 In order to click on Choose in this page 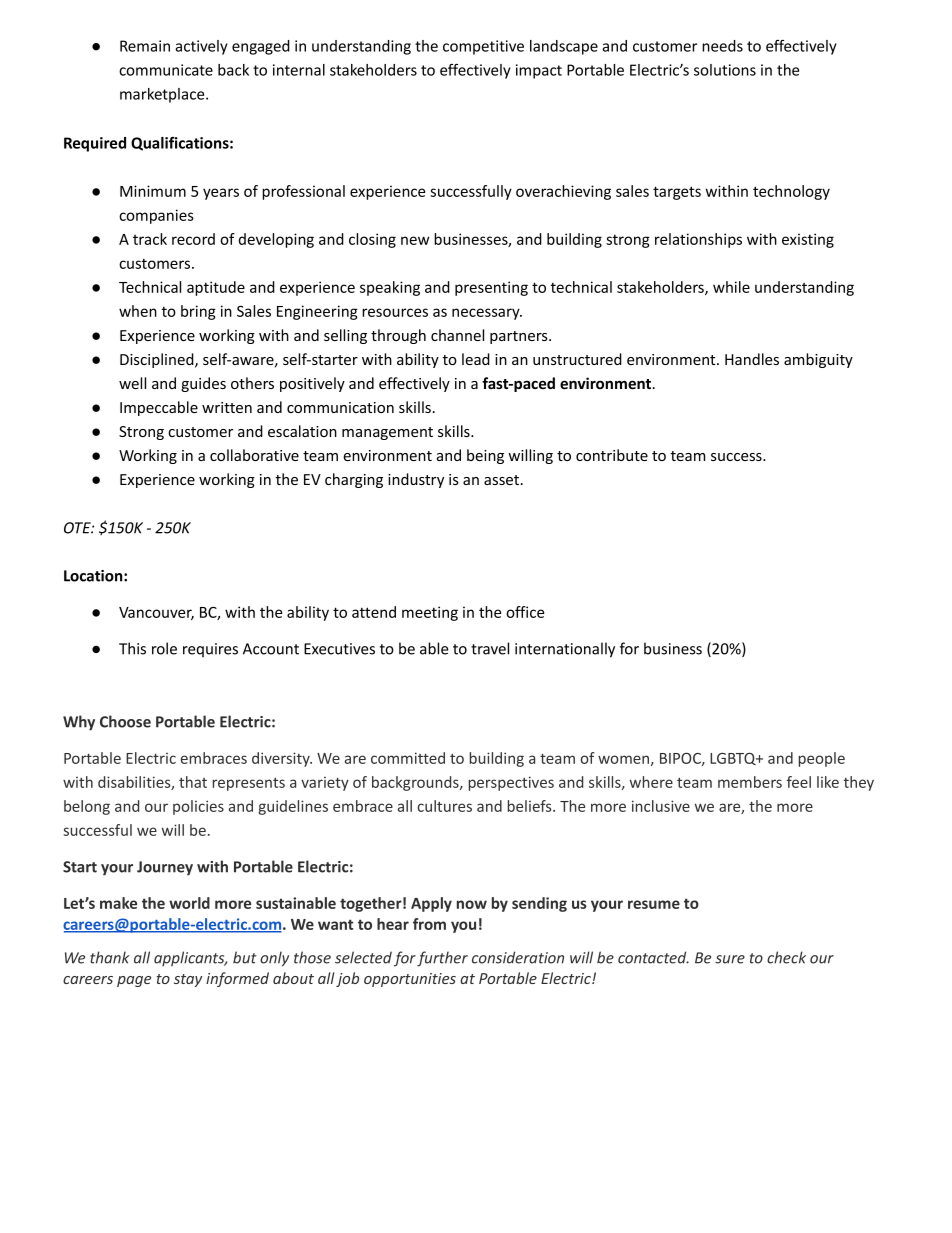, I will do `click(125, 721)`.
